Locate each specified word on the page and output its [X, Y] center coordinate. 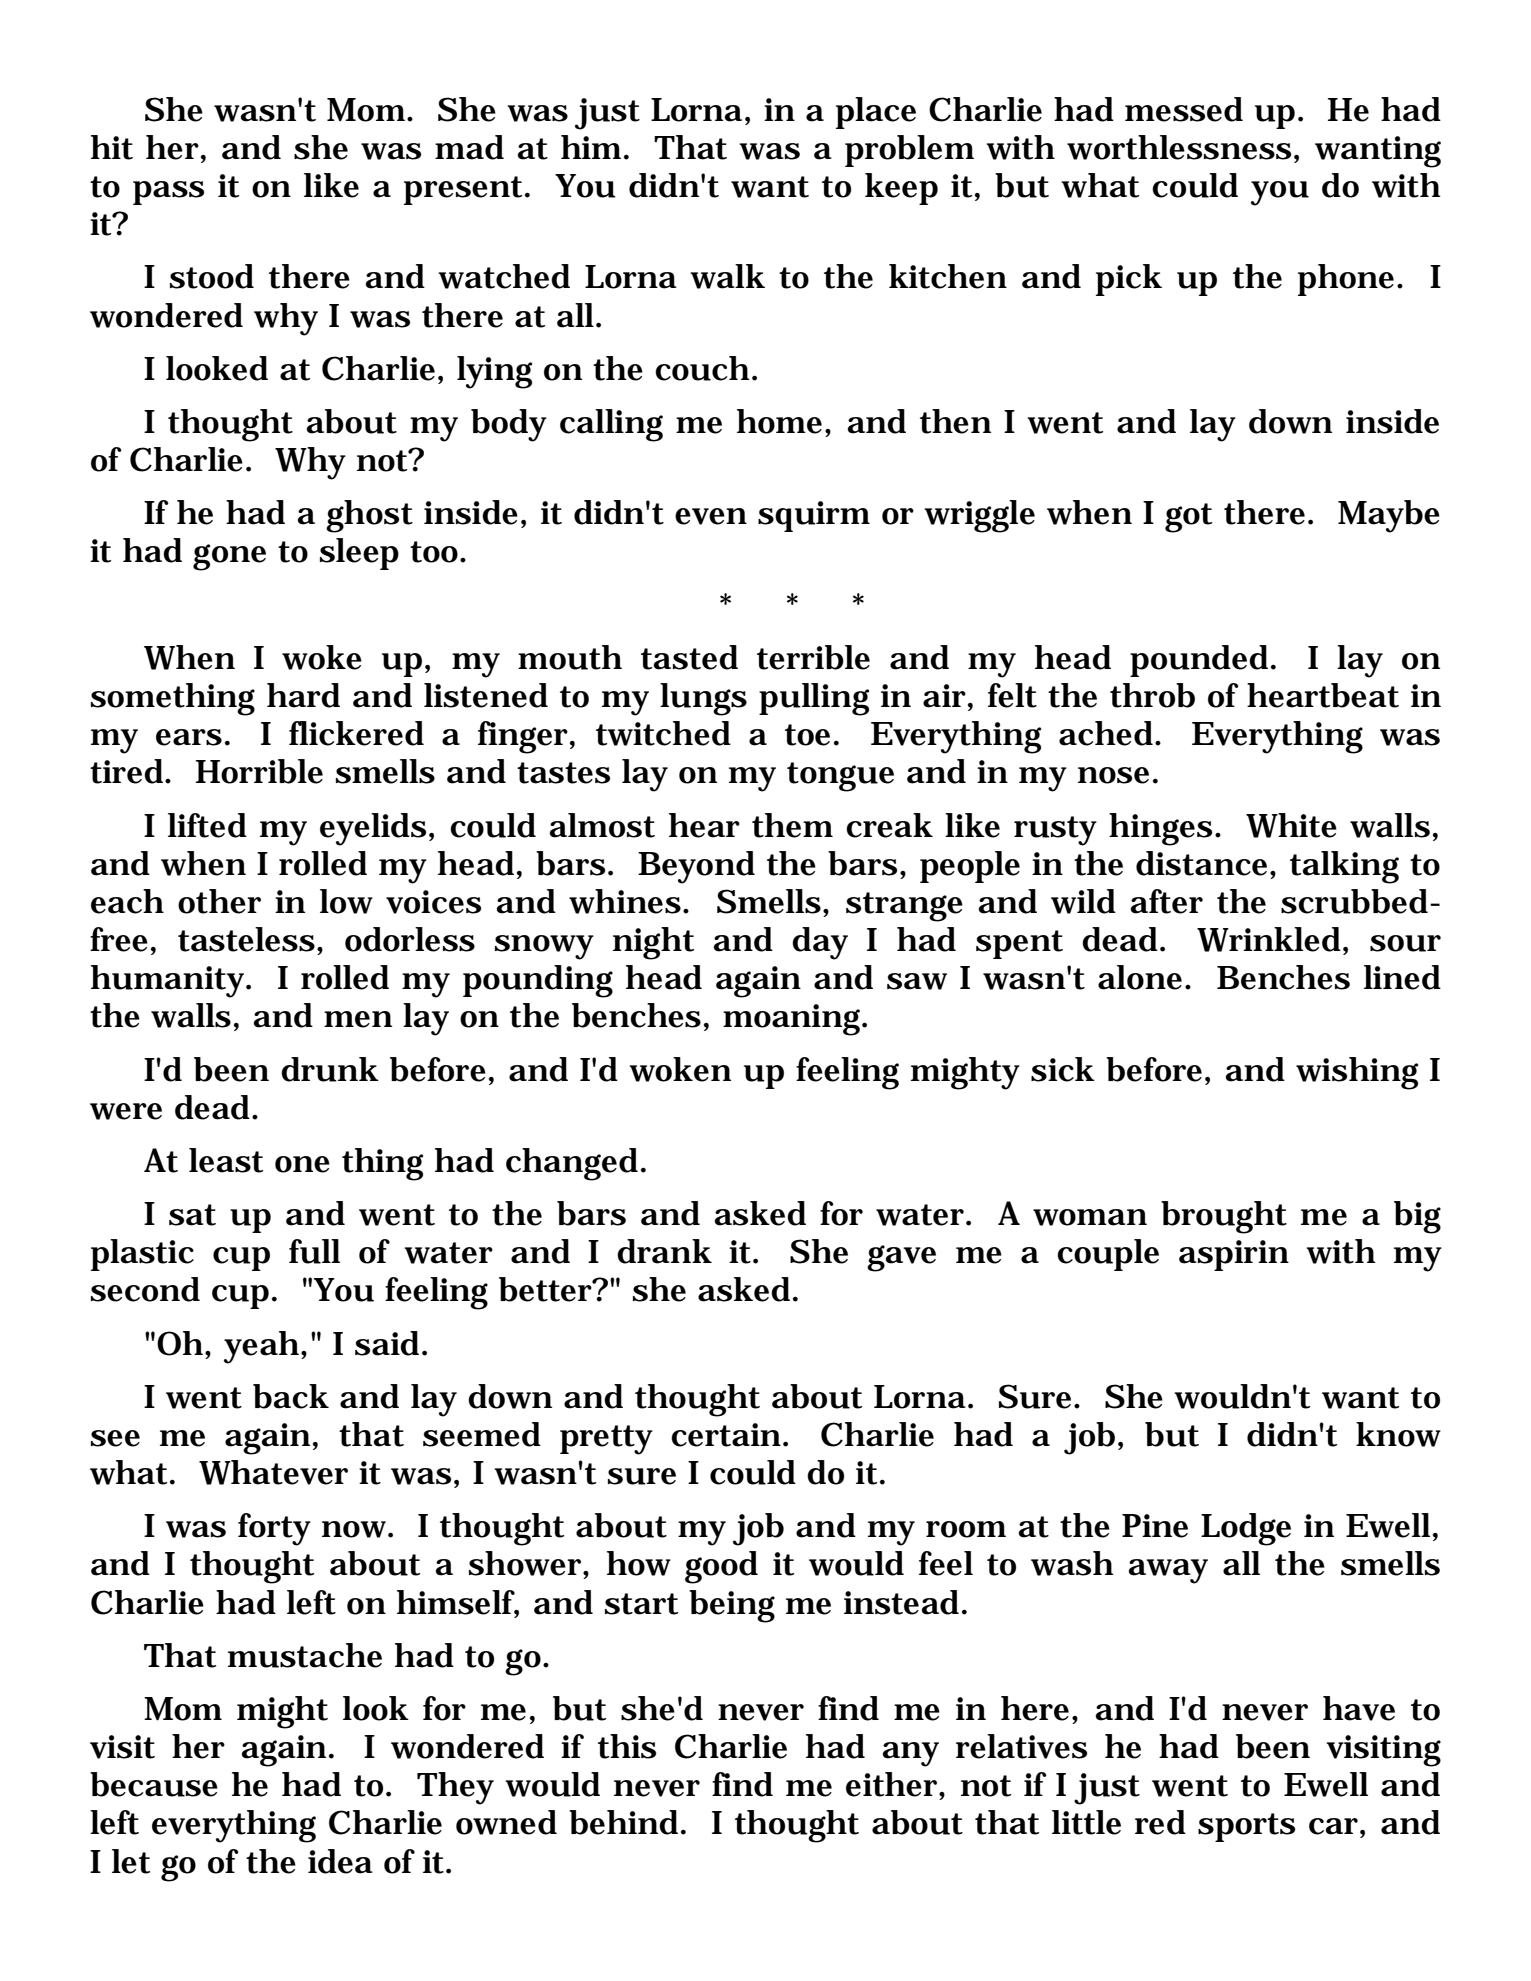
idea [340, 1861]
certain [726, 1435]
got [1188, 518]
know [1398, 1434]
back [291, 1396]
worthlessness [1179, 147]
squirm [814, 516]
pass [168, 193]
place [876, 113]
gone [229, 557]
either [893, 1784]
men [358, 1019]
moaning [793, 1020]
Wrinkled [1269, 939]
